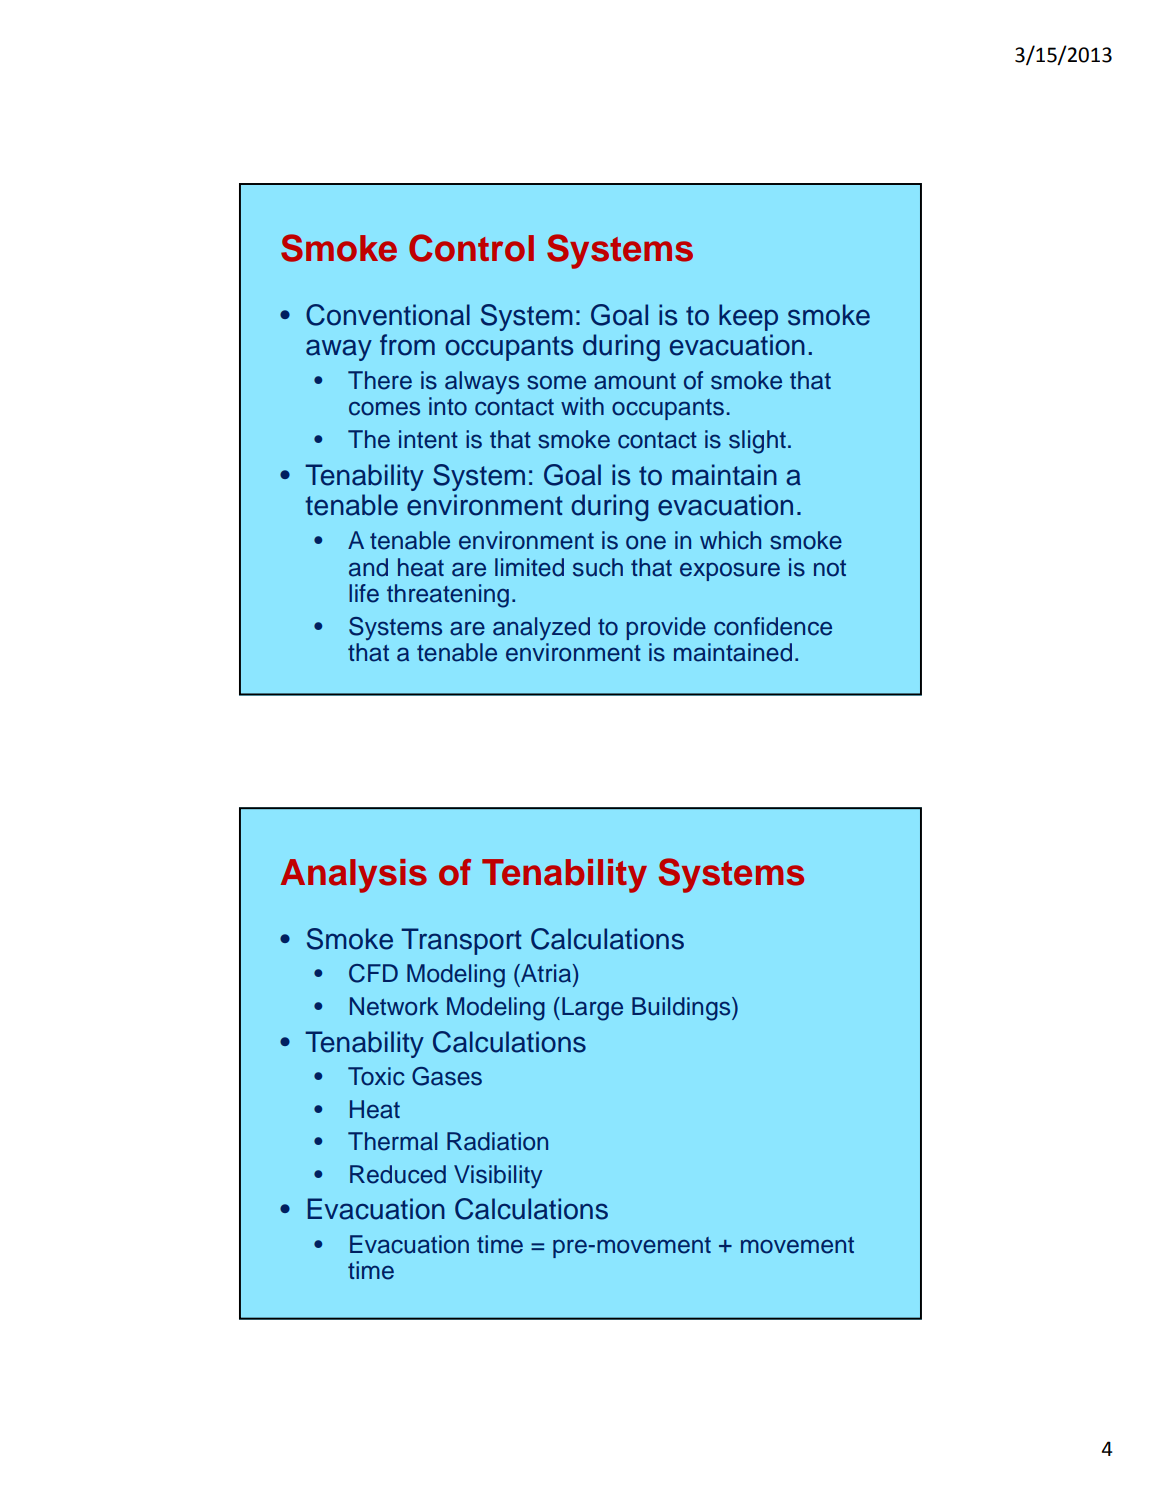  Describe the element at coordinates (757, 442) in the image. I see `slight` at that location.
